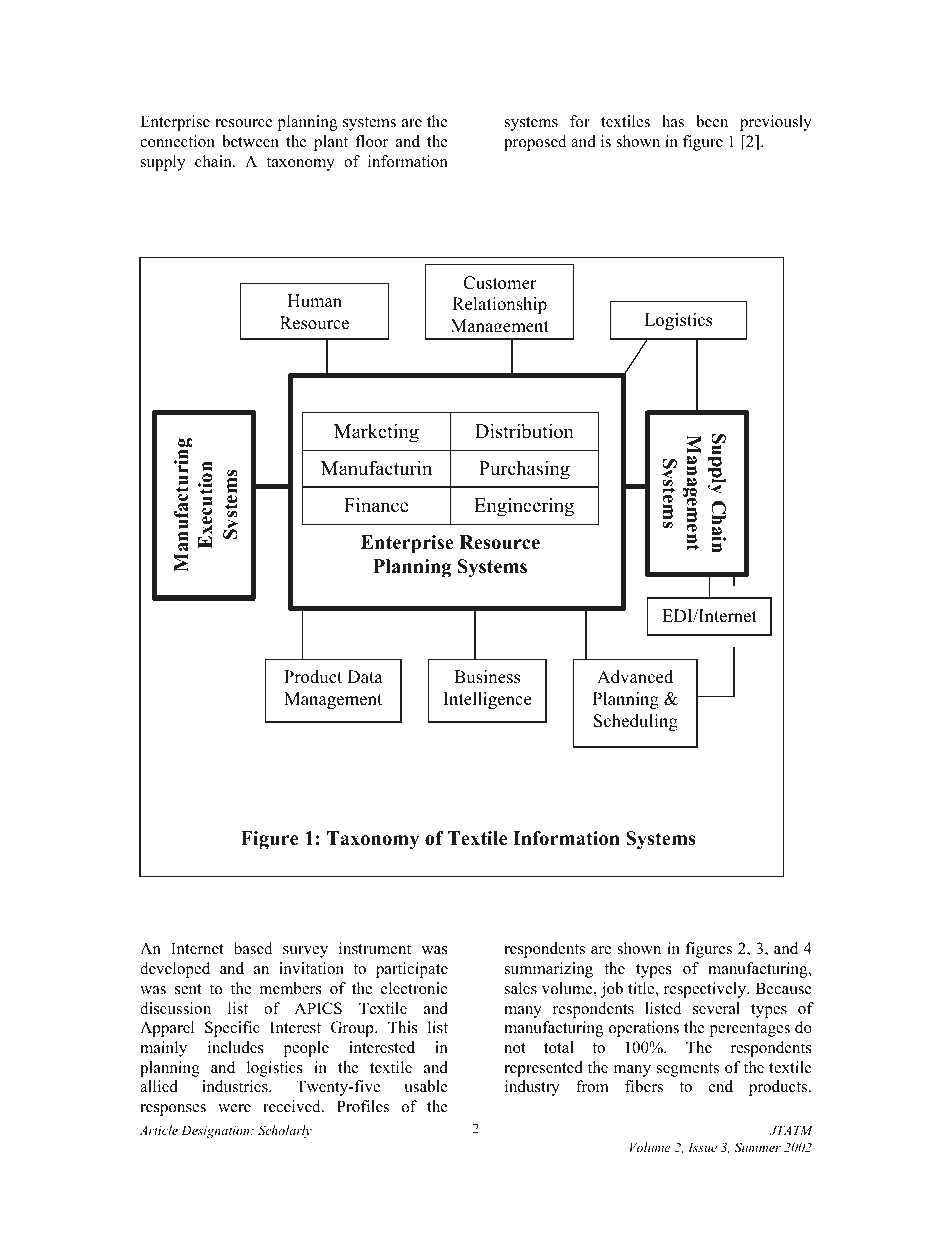 The image size is (952, 1233). What do you see at coordinates (365, 676) in the screenshot?
I see `Data` at bounding box center [365, 676].
